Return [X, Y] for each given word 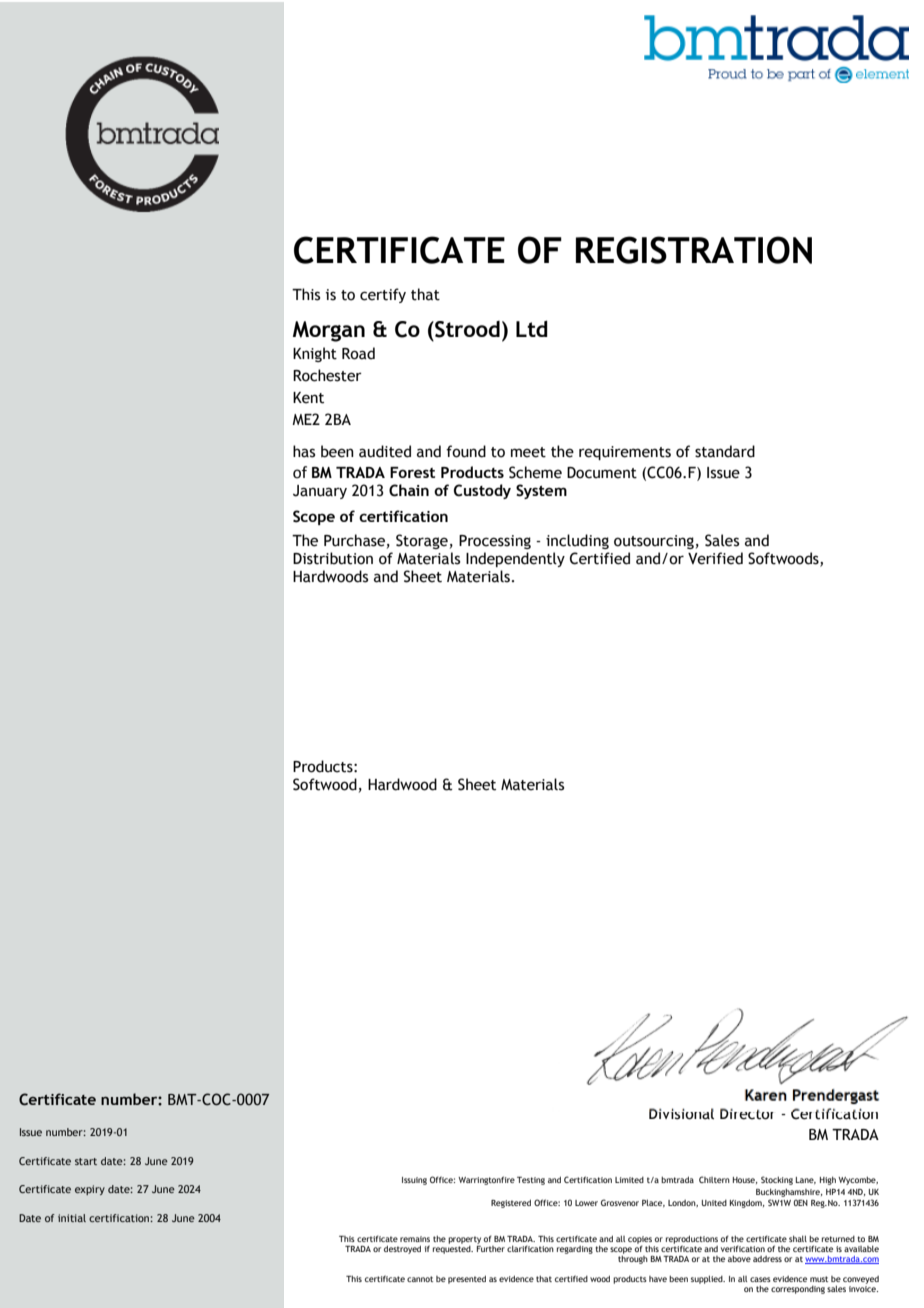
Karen [766, 1095]
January [320, 492]
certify [383, 295]
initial [72, 1218]
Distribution [333, 558]
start [86, 1161]
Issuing [414, 1181]
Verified [715, 558]
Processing [495, 542]
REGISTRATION [694, 250]
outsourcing [654, 542]
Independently [515, 559]
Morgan [329, 331]
